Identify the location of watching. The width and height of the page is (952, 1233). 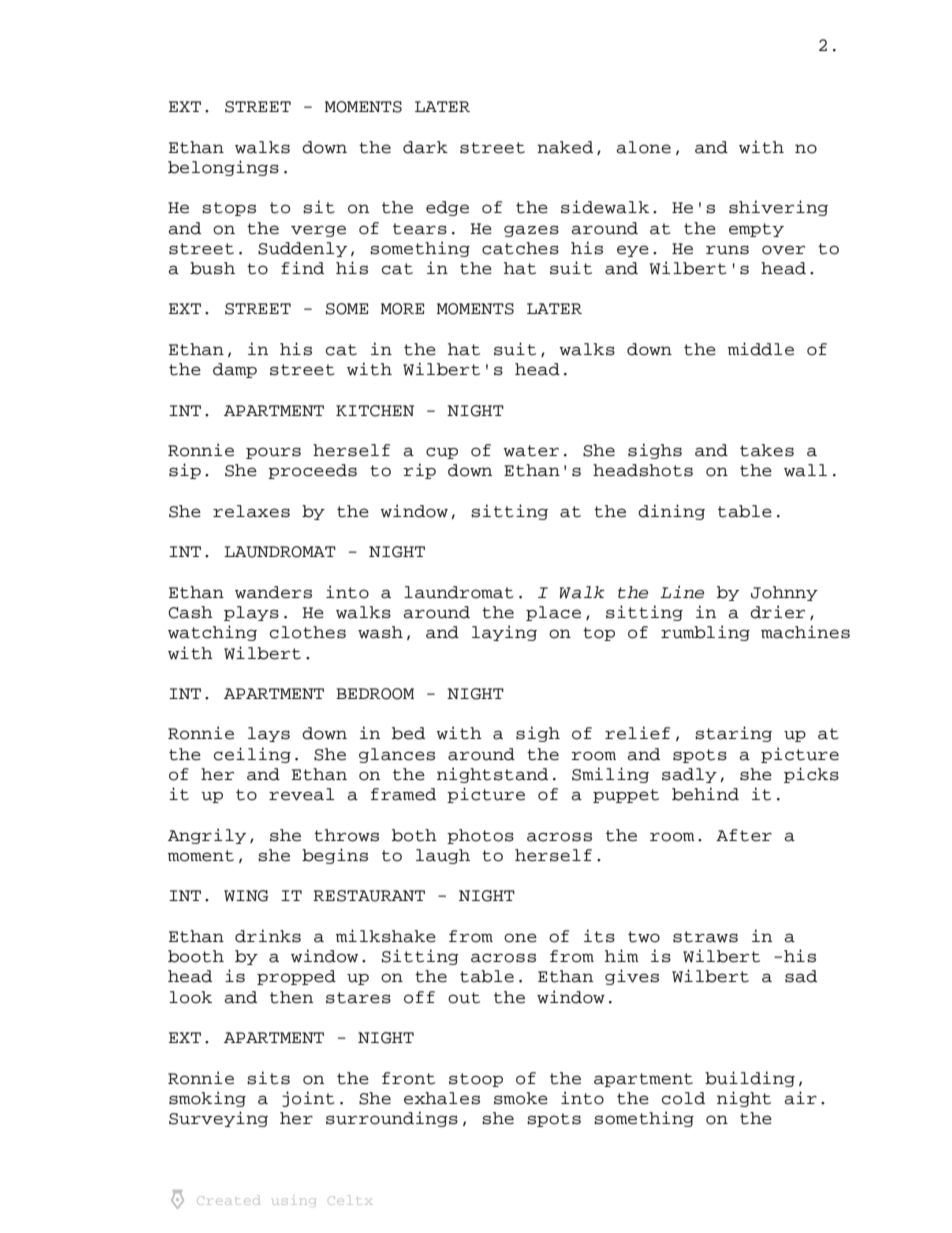
(212, 633).
